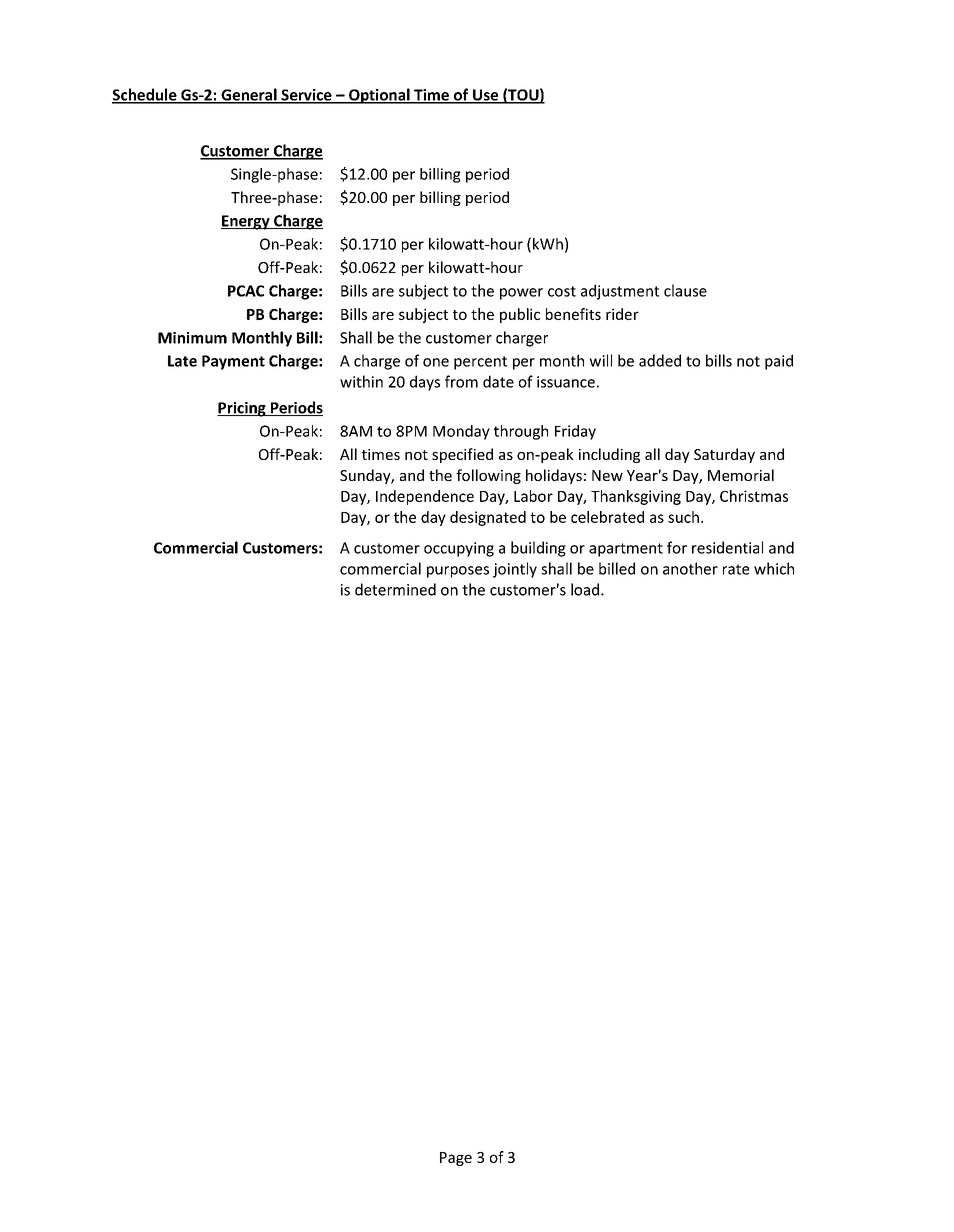 The height and width of the screenshot is (1232, 954). Describe the element at coordinates (395, 589) in the screenshot. I see `determined` at that location.
